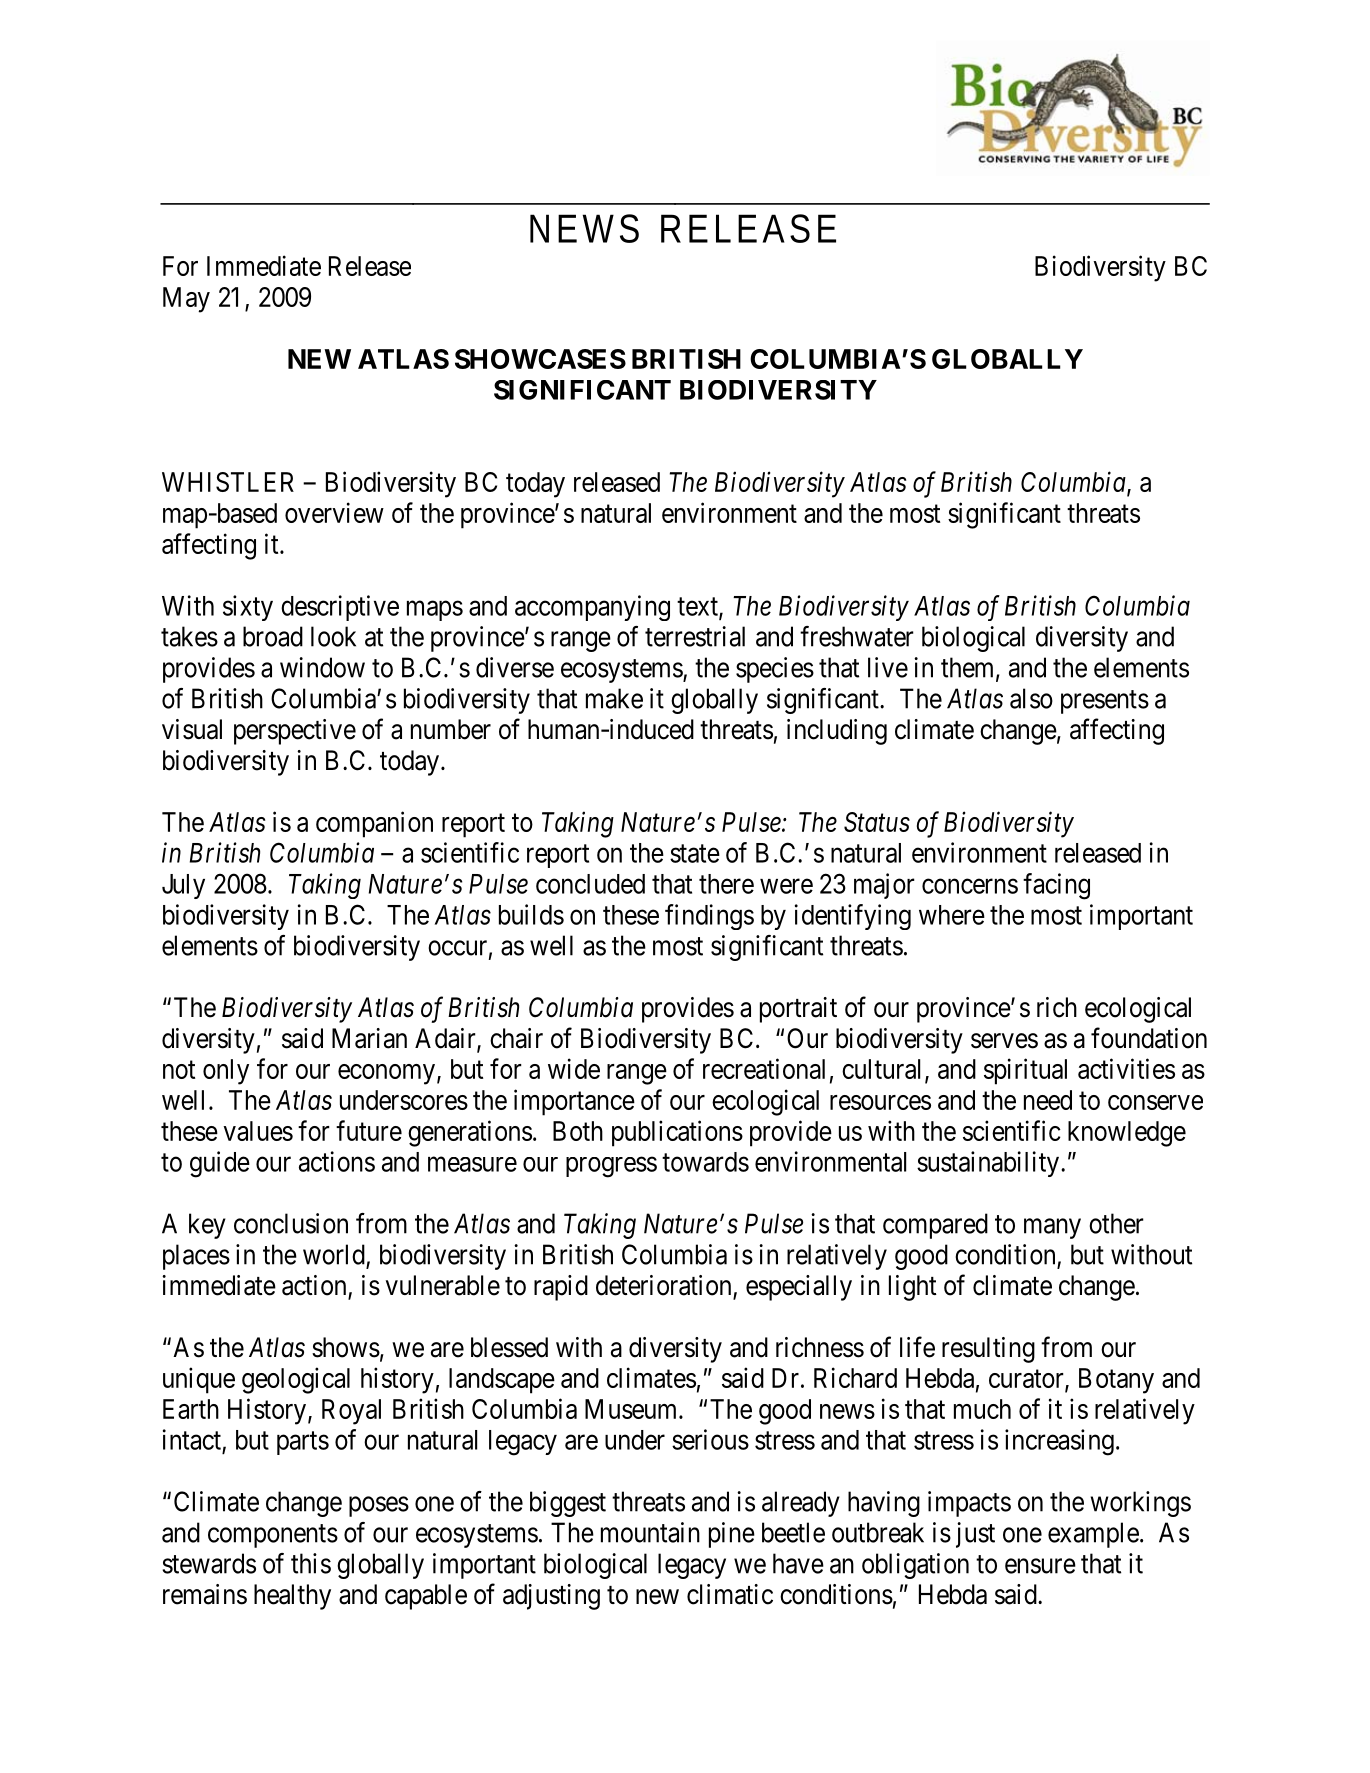 The width and height of the document is (1370, 1773). Describe the element at coordinates (1040, 1566) in the document. I see `ensure` at that location.
